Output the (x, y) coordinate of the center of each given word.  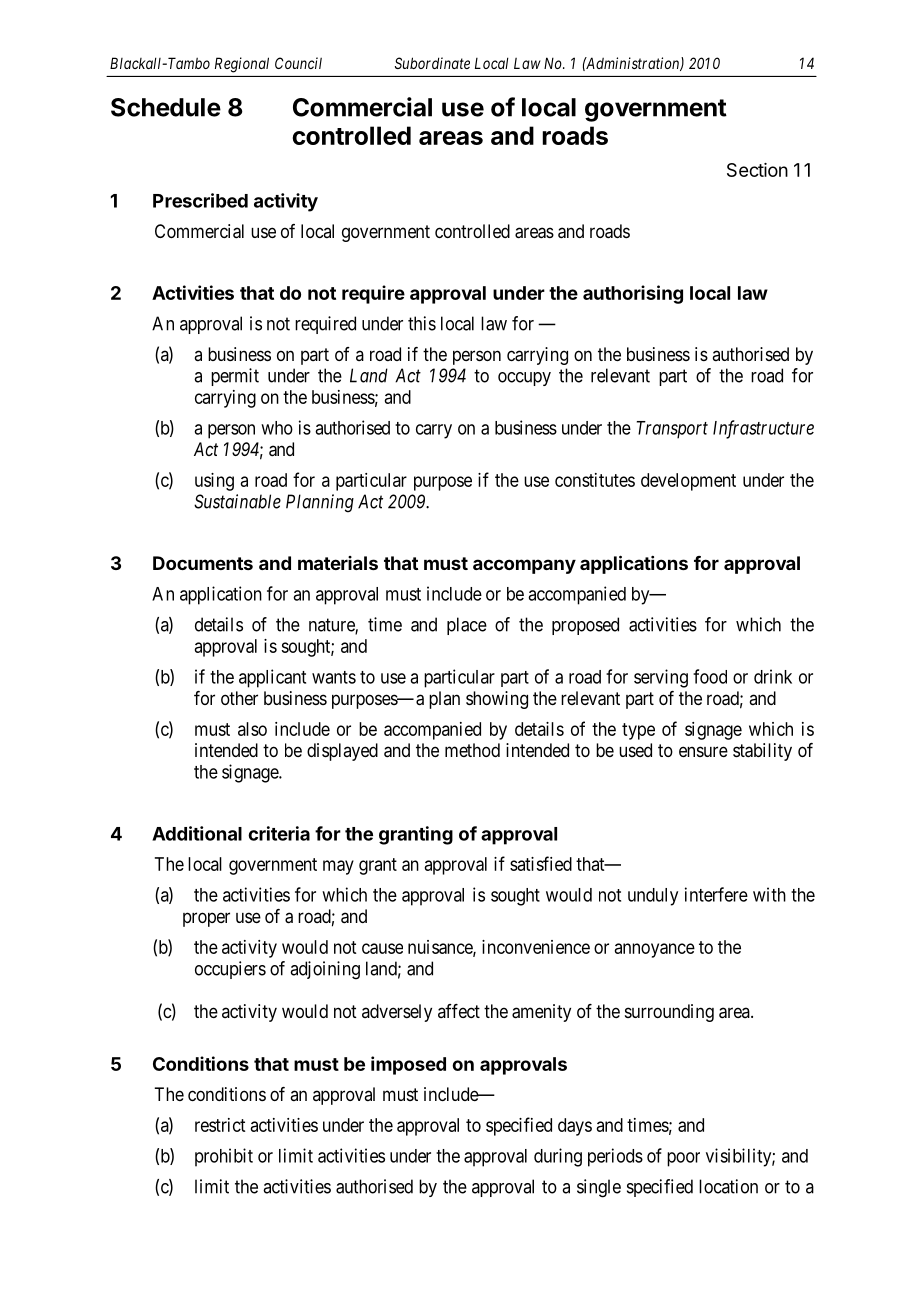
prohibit (224, 1157)
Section (757, 170)
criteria (279, 833)
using (214, 482)
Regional (242, 65)
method (472, 750)
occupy (524, 379)
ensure (703, 751)
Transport (672, 430)
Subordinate (432, 63)
